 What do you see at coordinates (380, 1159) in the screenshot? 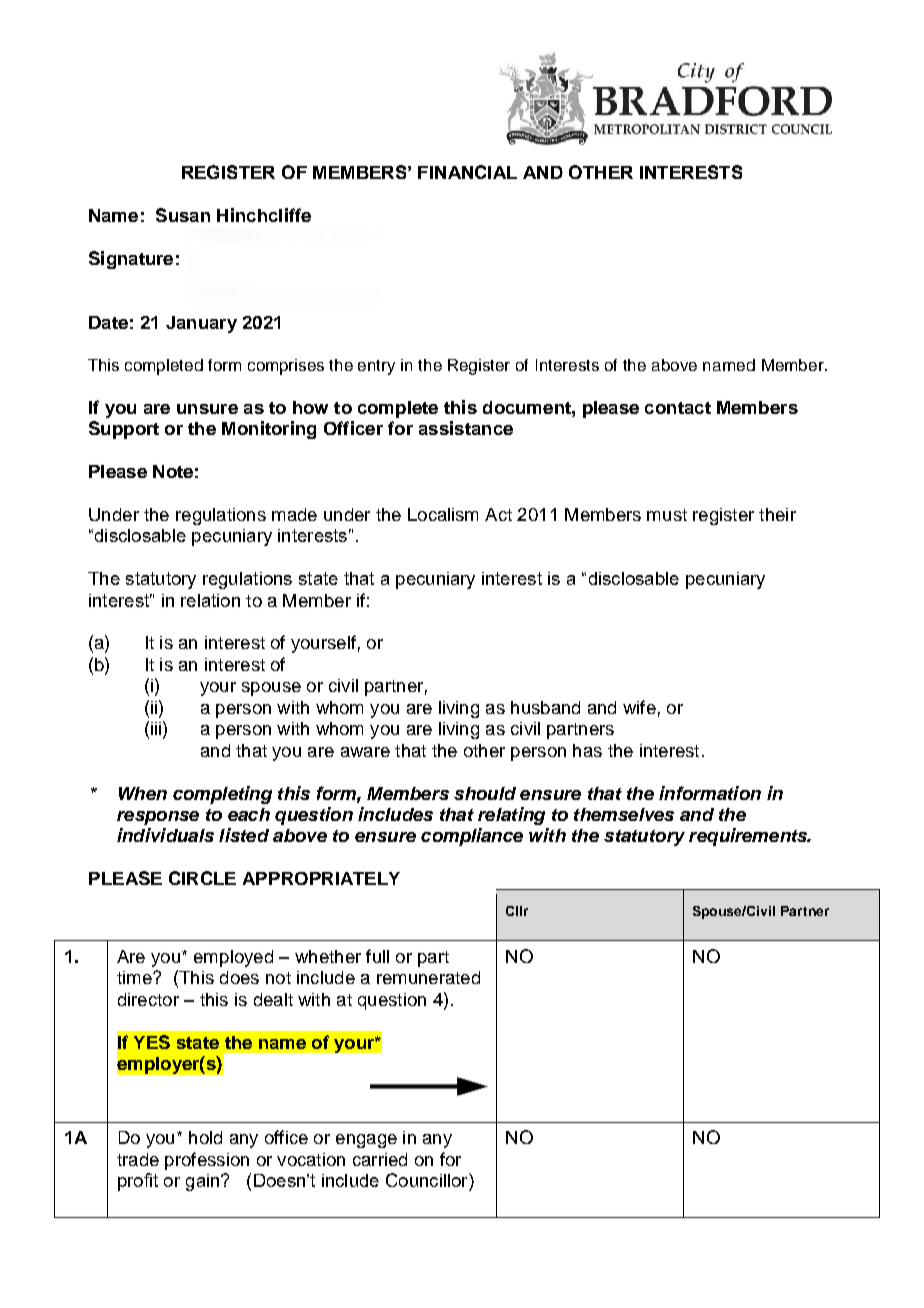
I see `carried` at bounding box center [380, 1159].
